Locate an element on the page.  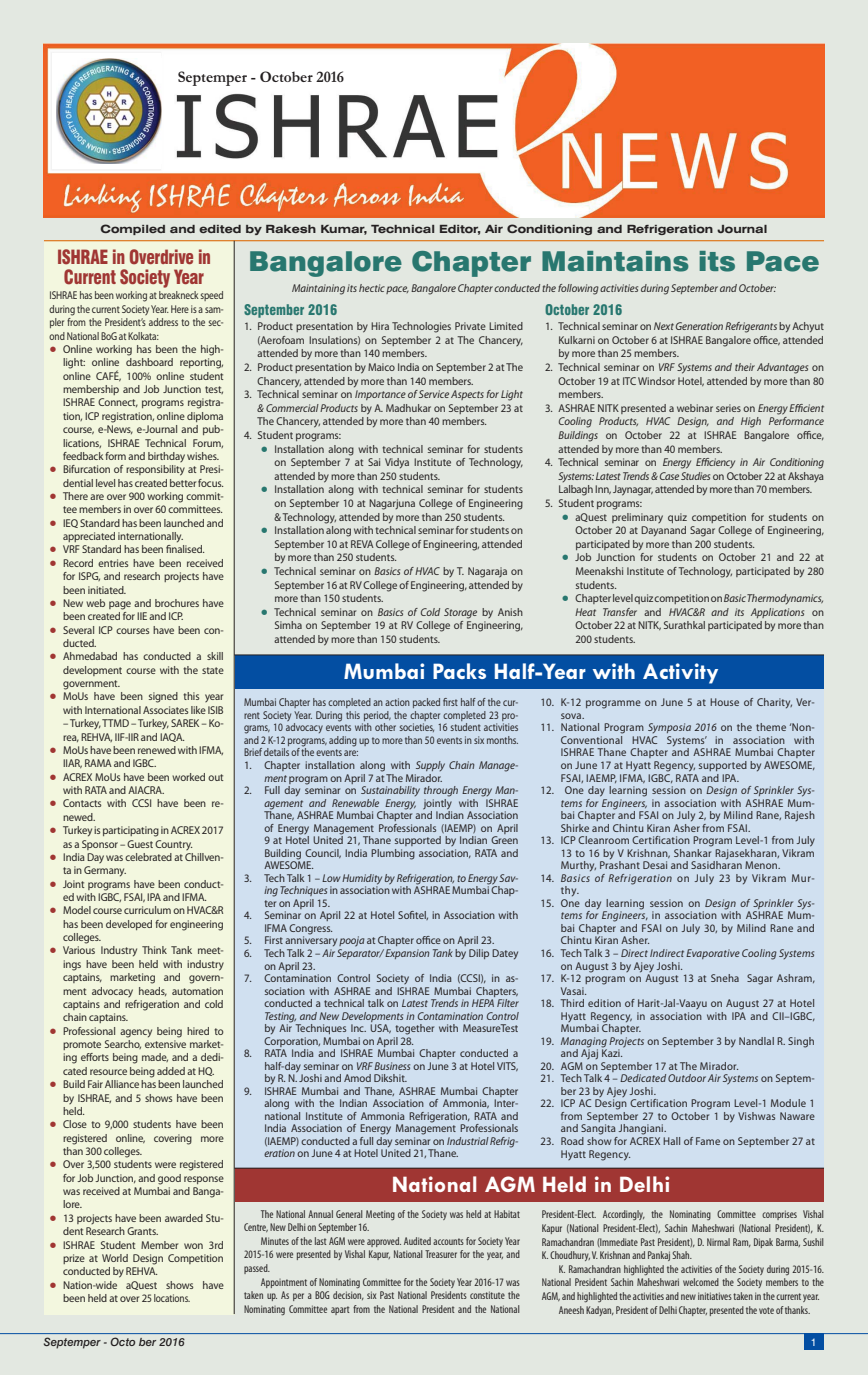
World is located at coordinates (115, 1258).
